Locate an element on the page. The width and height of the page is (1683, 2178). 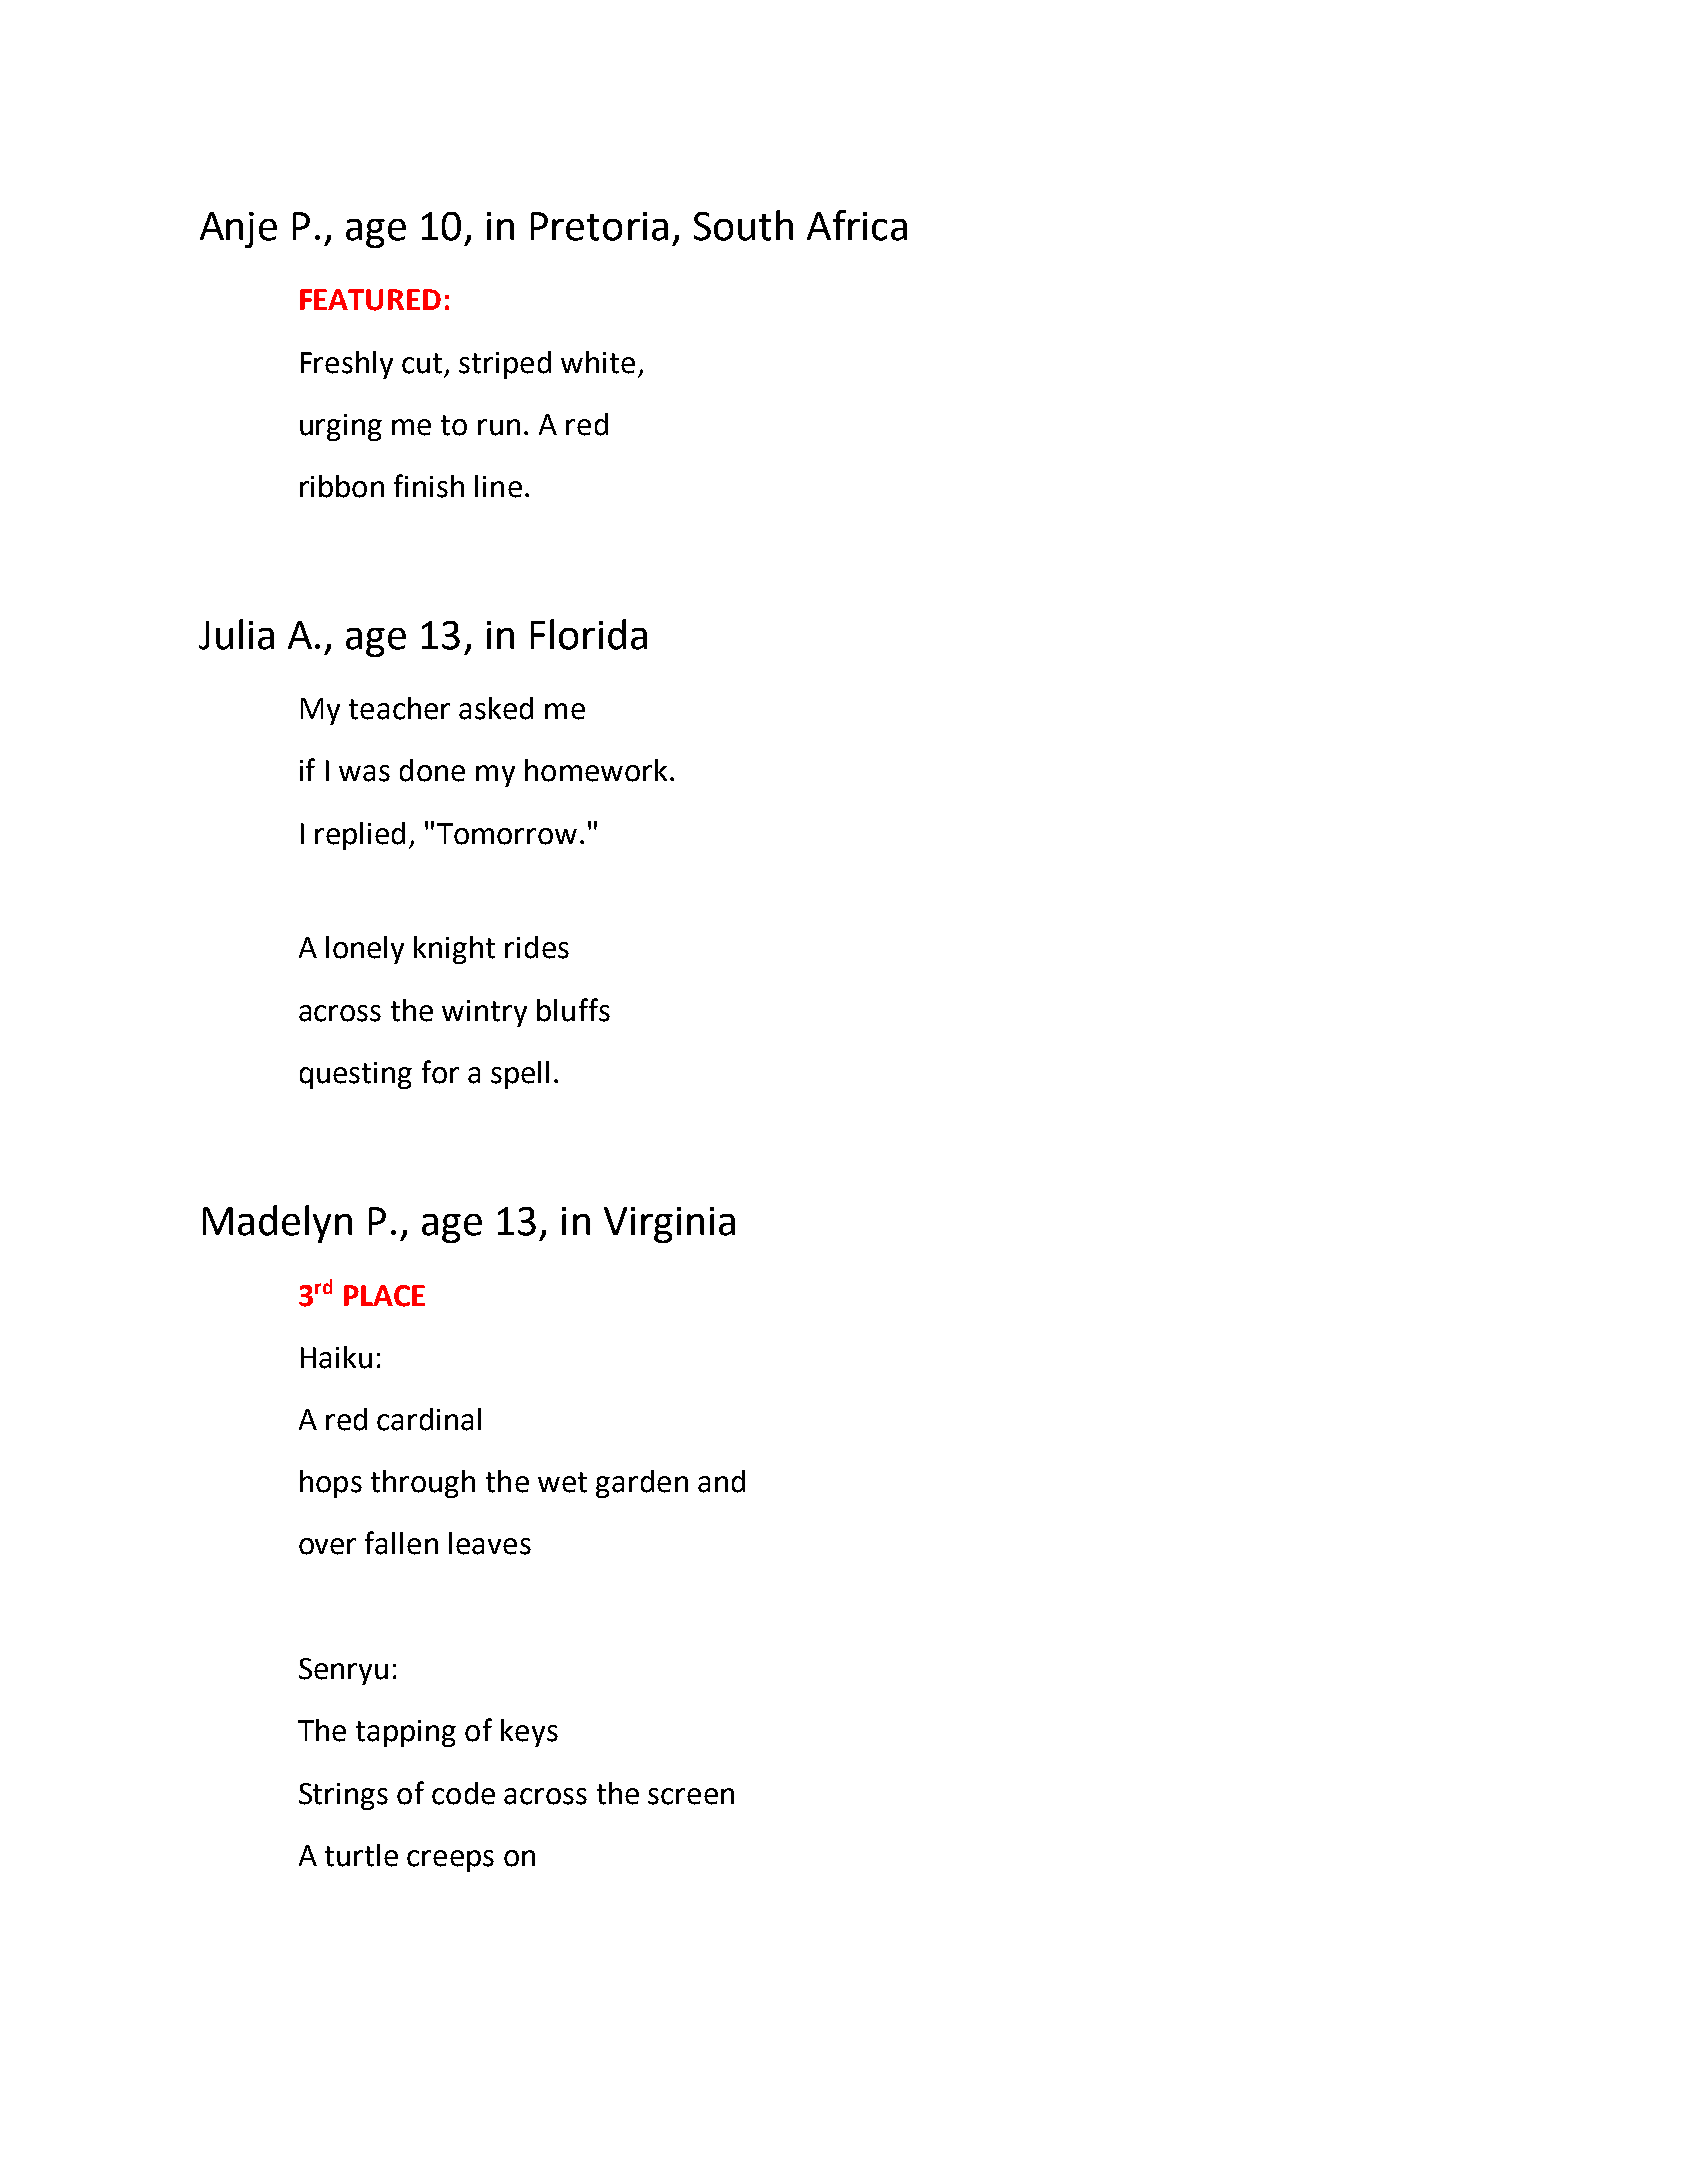
Florida is located at coordinates (589, 634).
